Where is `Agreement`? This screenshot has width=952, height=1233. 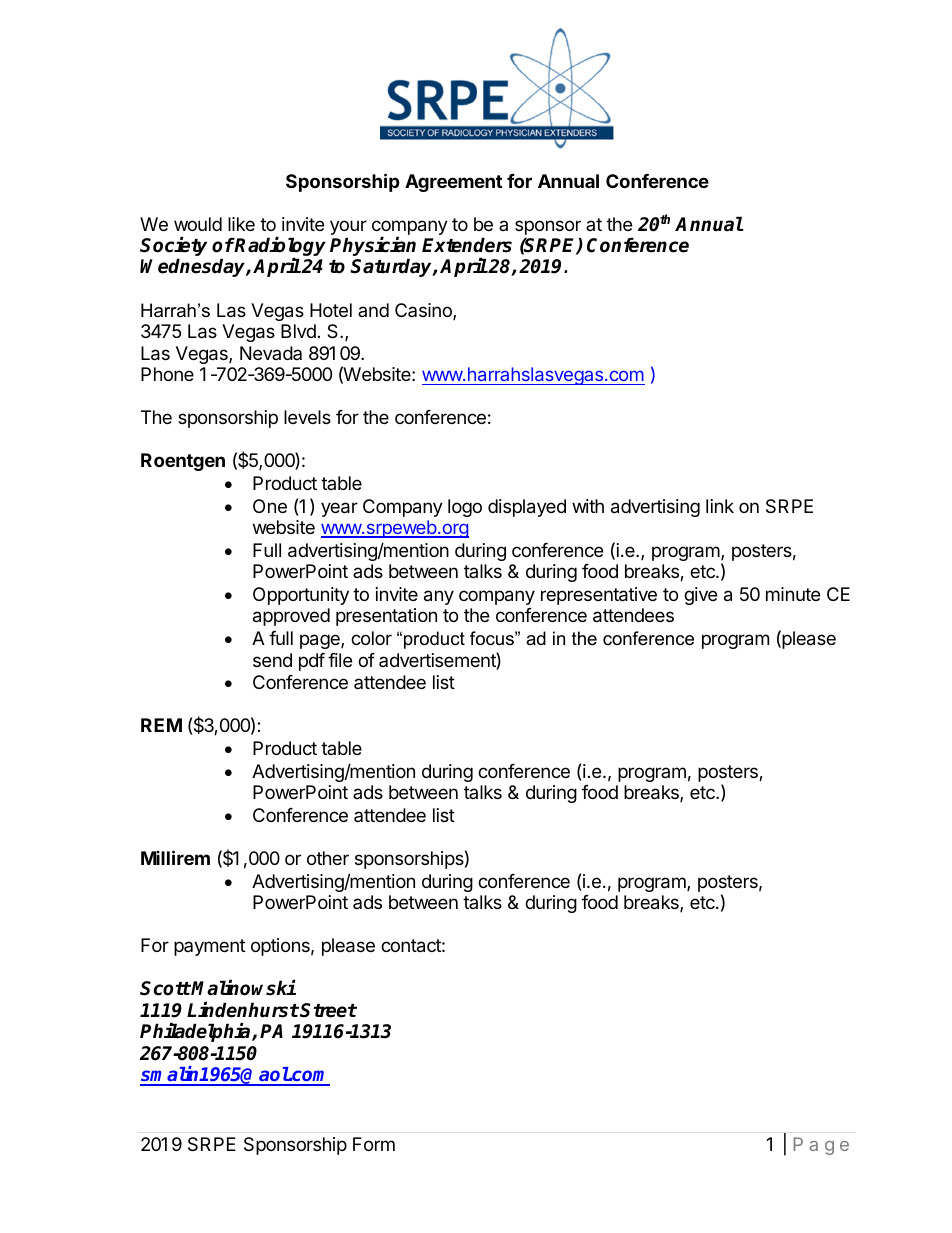
Agreement is located at coordinates (453, 183).
